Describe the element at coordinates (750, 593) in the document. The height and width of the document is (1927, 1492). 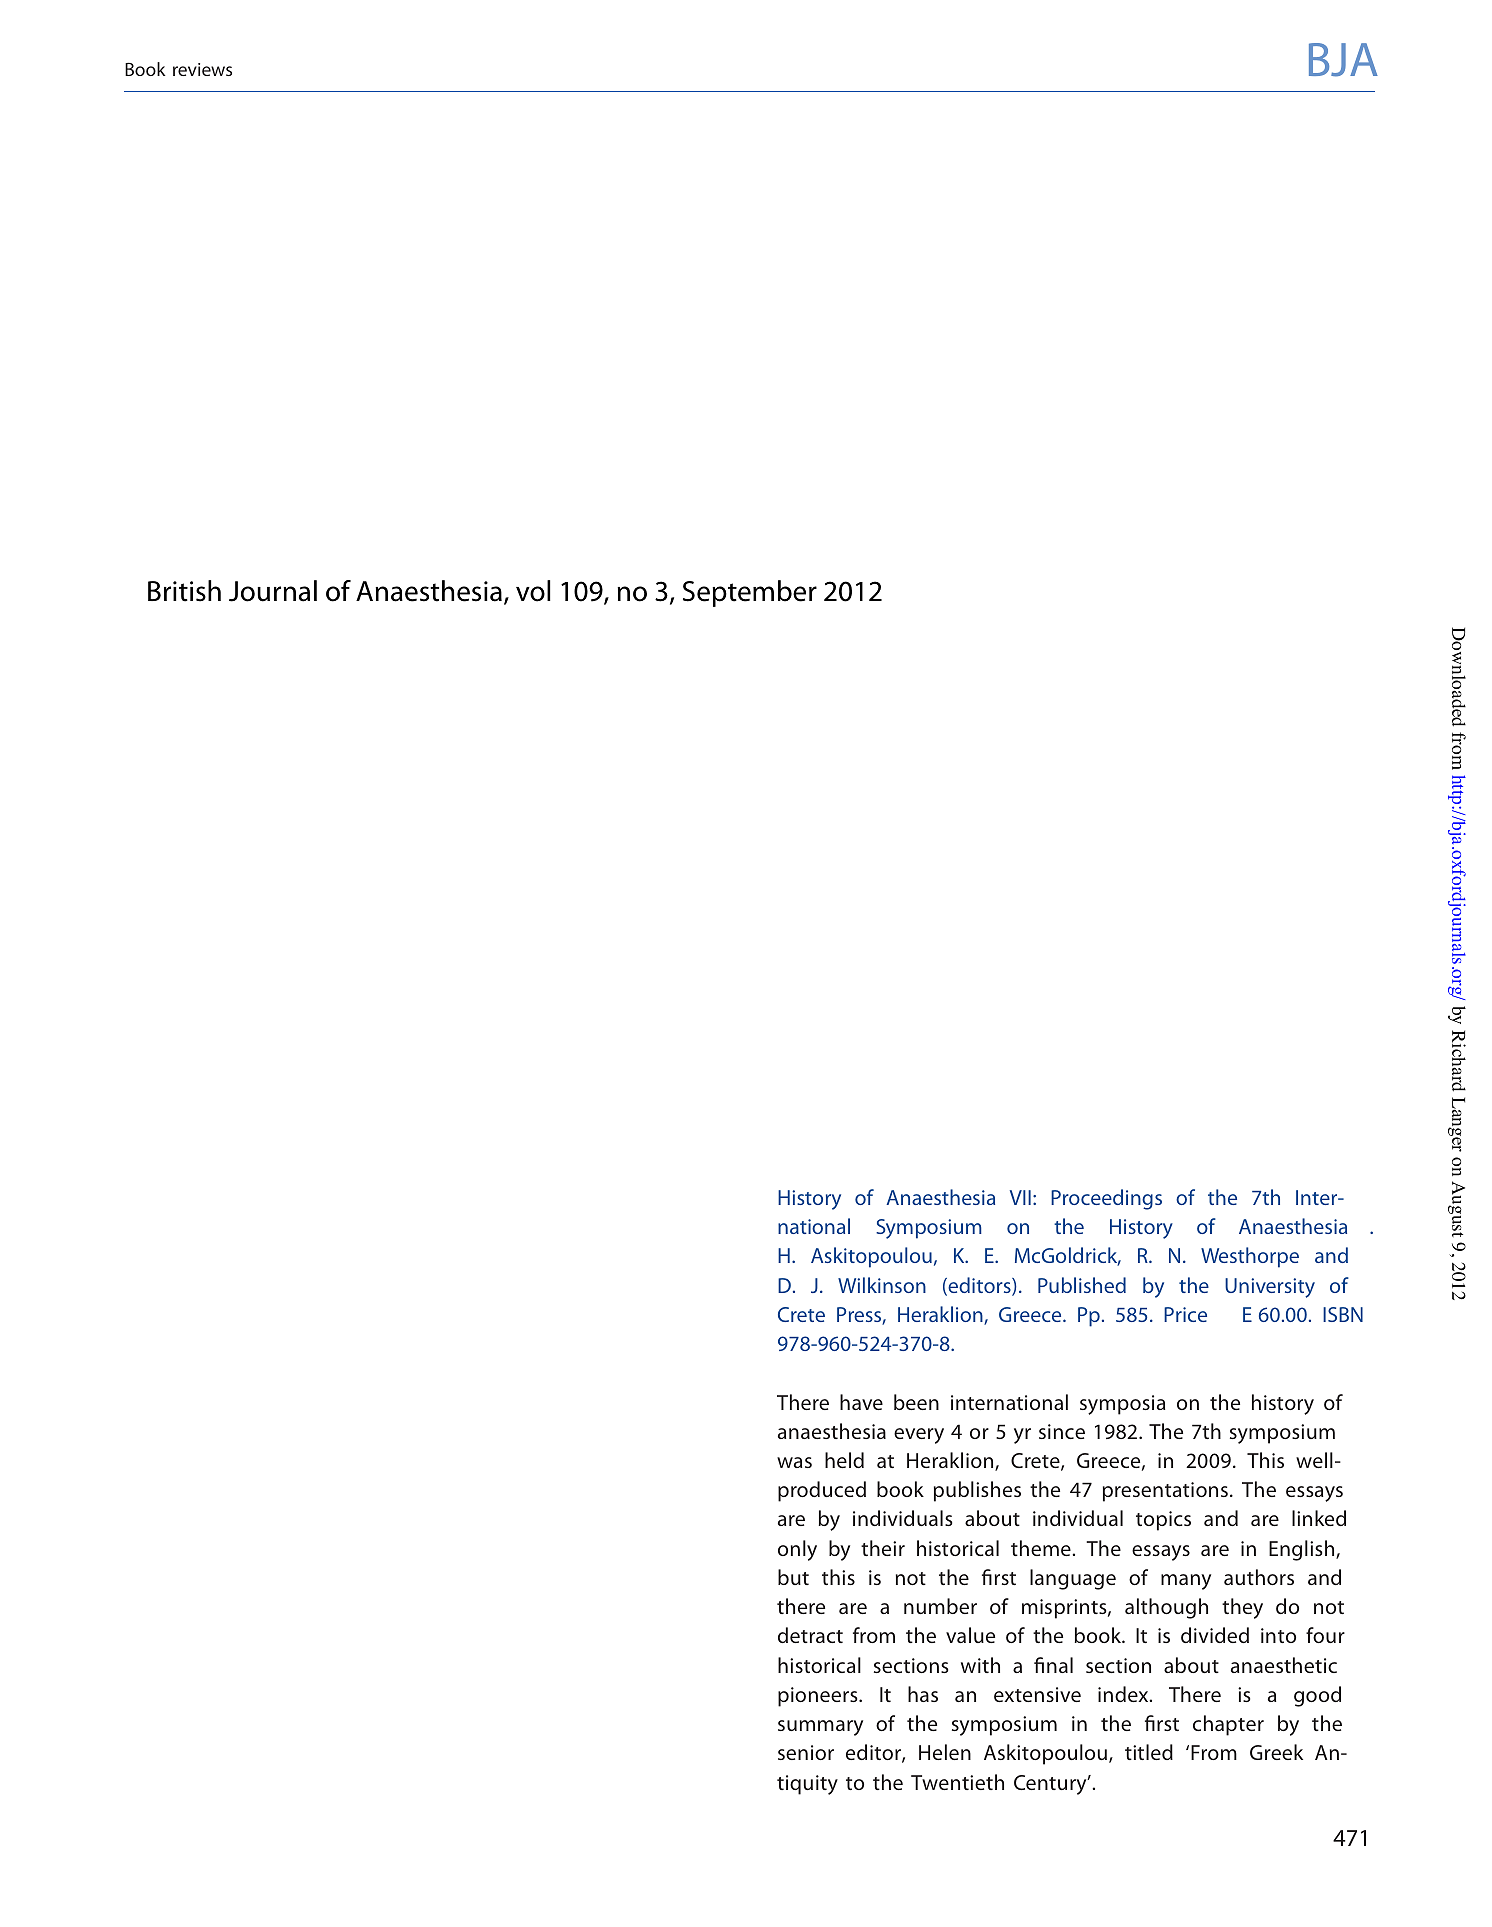
I see `September` at that location.
